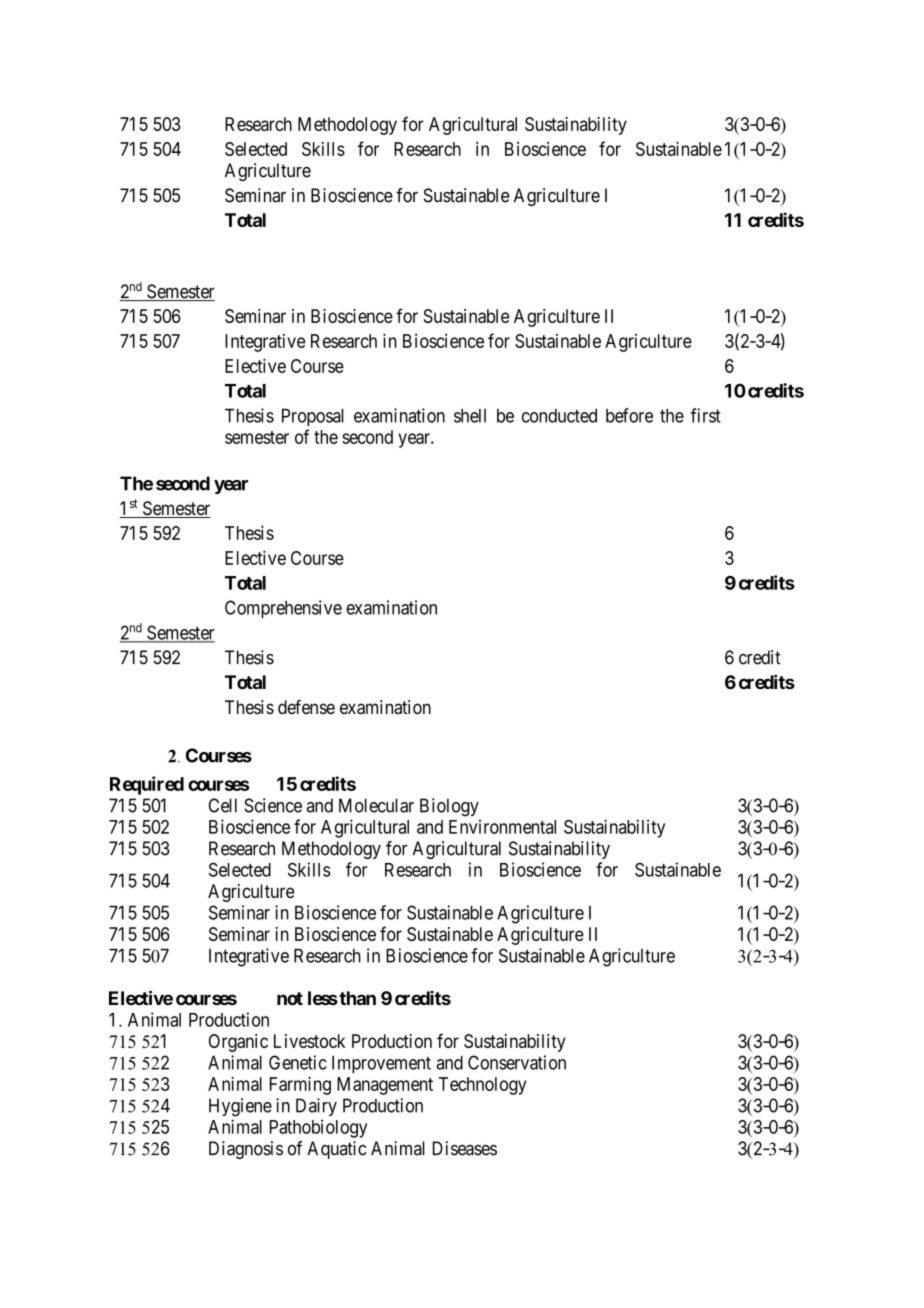  What do you see at coordinates (240, 1107) in the screenshot?
I see `Hygiene` at bounding box center [240, 1107].
